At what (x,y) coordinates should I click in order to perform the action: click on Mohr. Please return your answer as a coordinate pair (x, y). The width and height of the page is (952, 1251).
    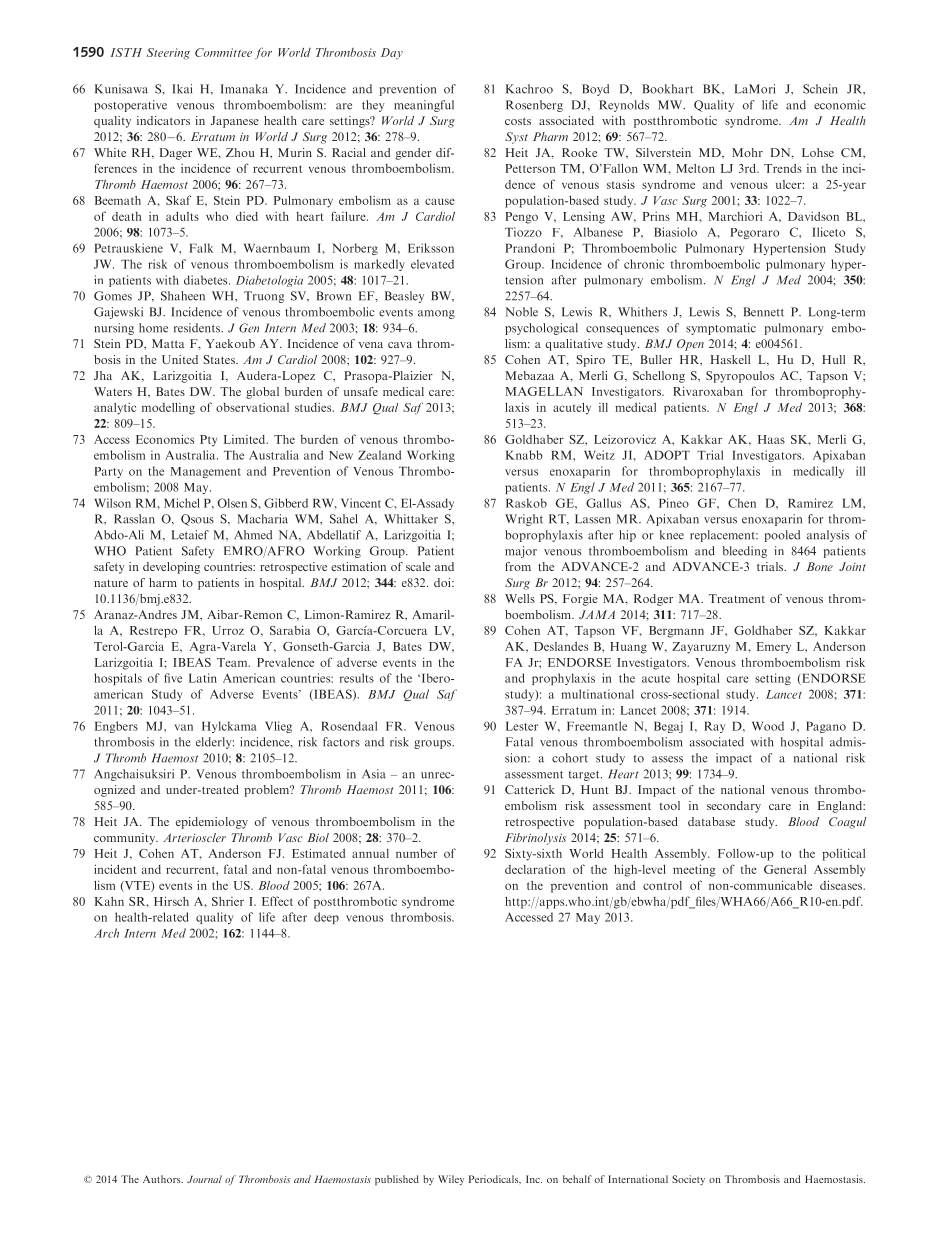
    Looking at the image, I should click on (747, 152).
